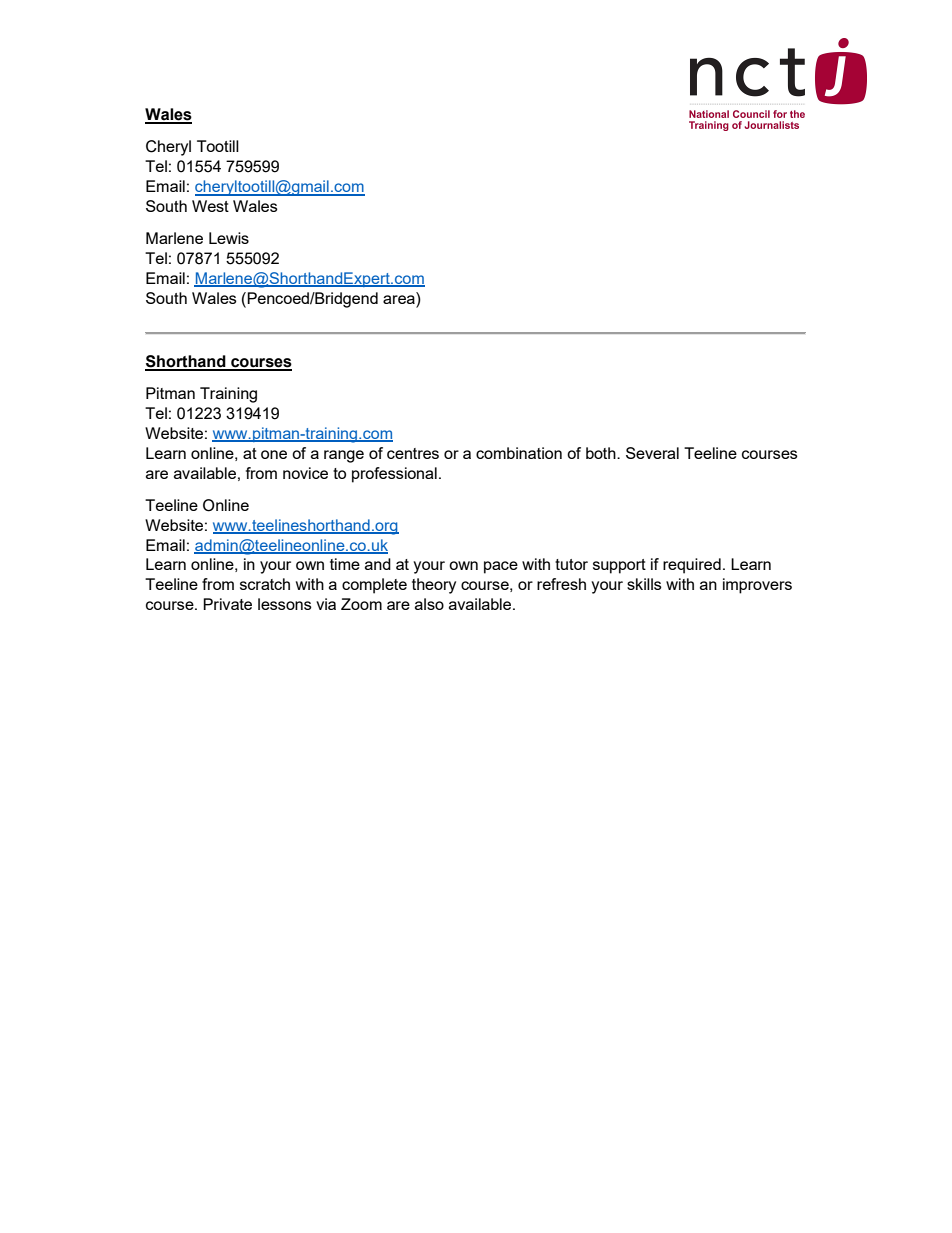 The width and height of the screenshot is (952, 1233). I want to click on West, so click(210, 206).
